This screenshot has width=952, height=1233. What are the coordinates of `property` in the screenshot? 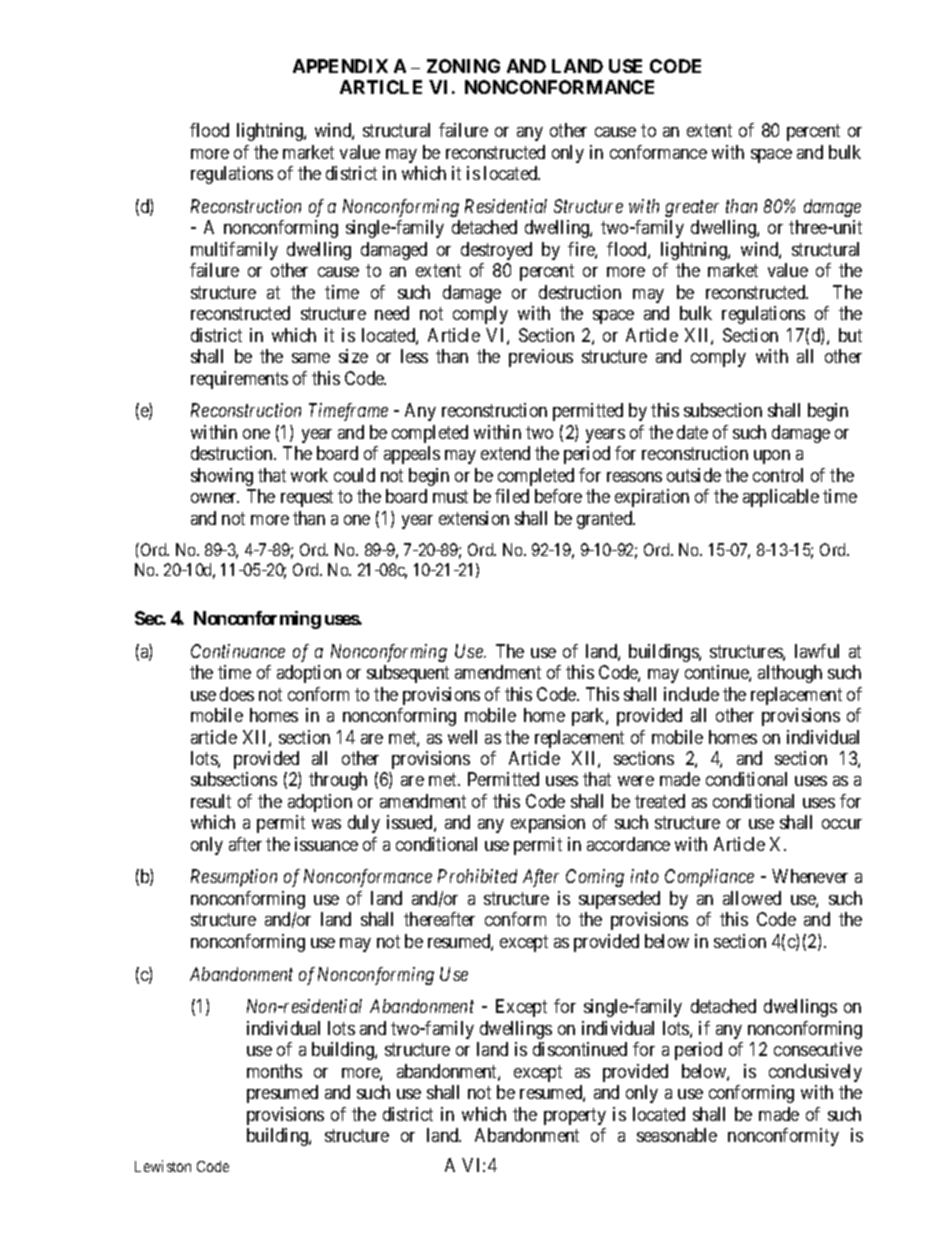 It's located at (575, 1116).
